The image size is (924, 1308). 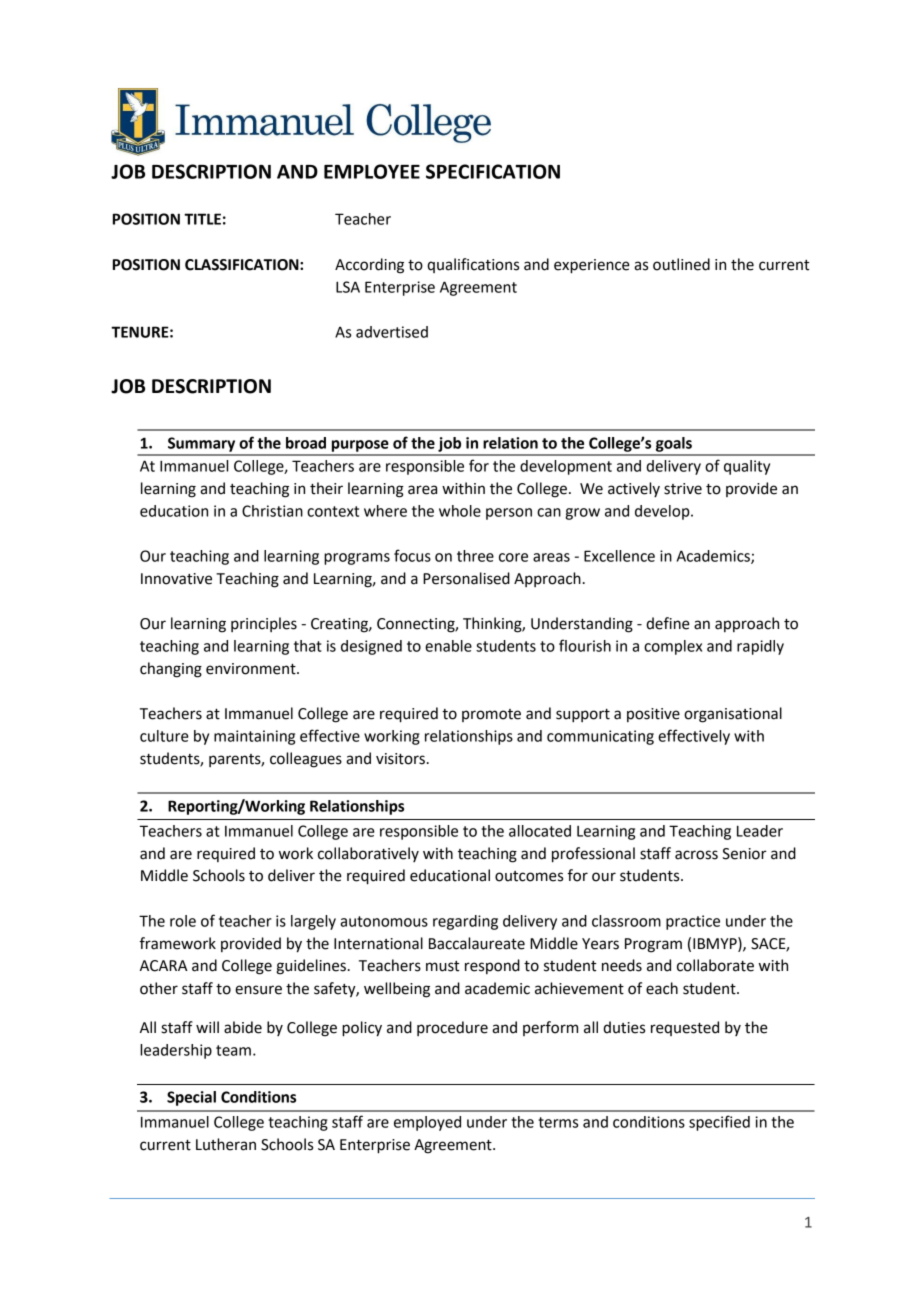 I want to click on complex, so click(x=673, y=647).
